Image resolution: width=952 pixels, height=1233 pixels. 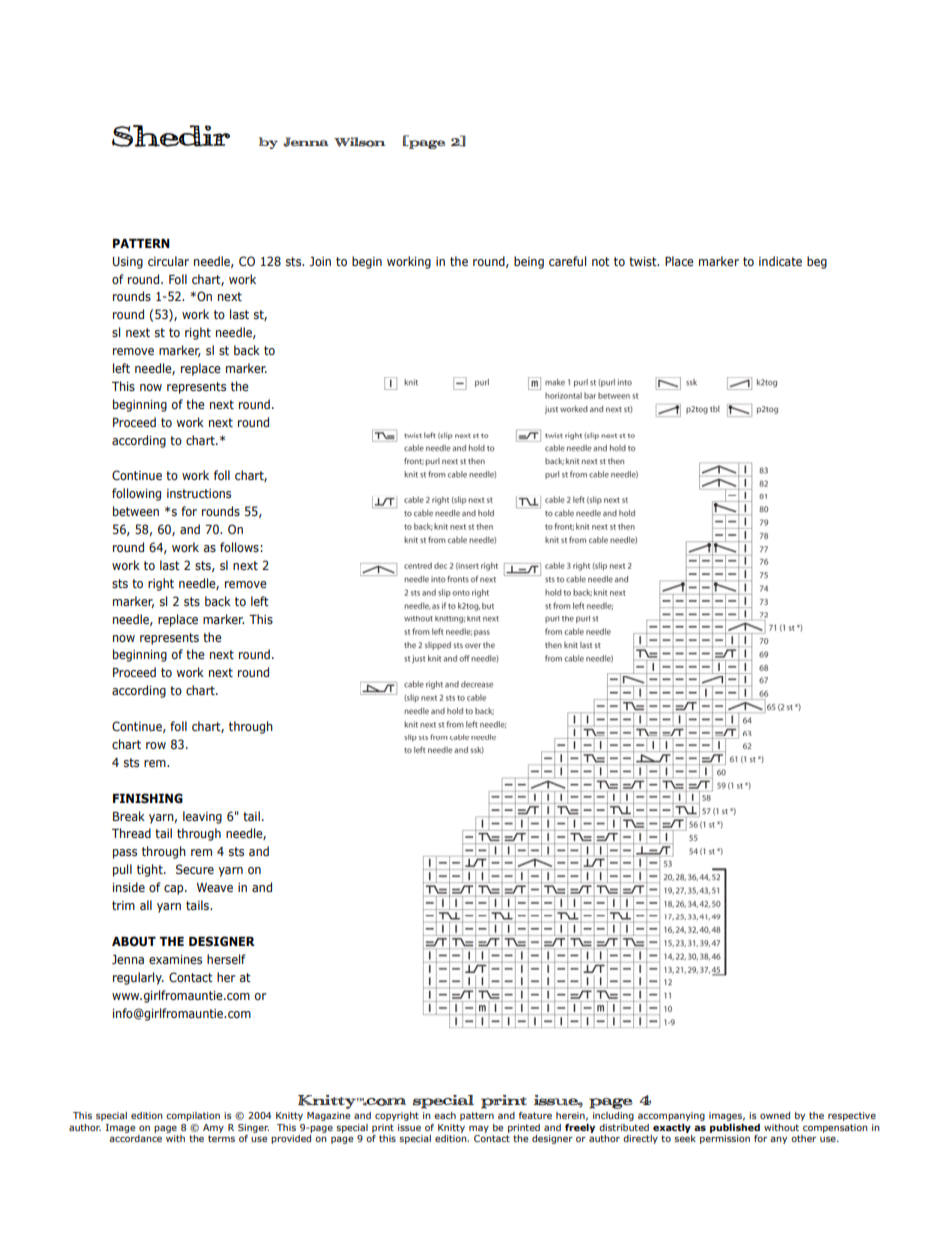 I want to click on between, so click(x=136, y=511).
